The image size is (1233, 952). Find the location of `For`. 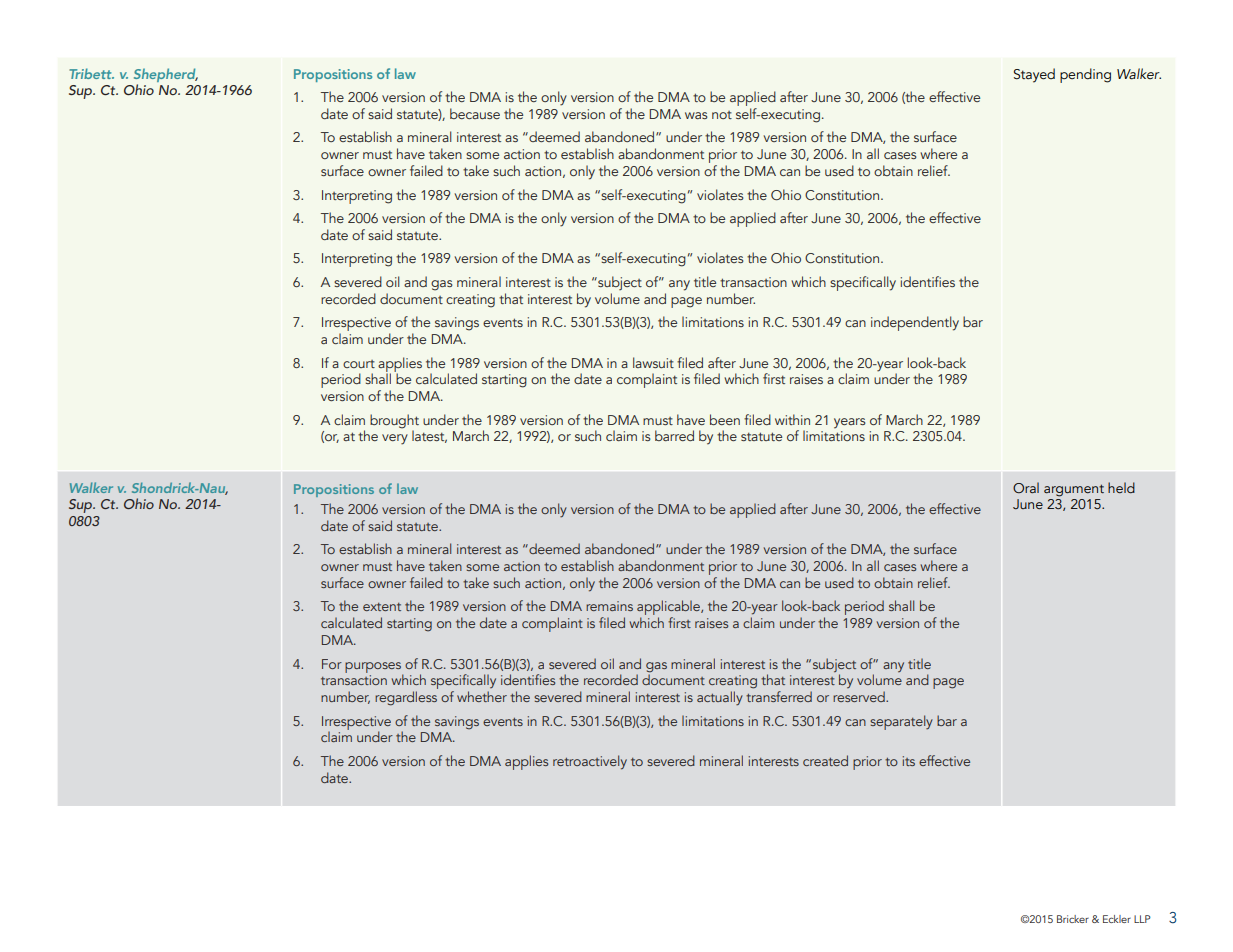

For is located at coordinates (332, 664).
